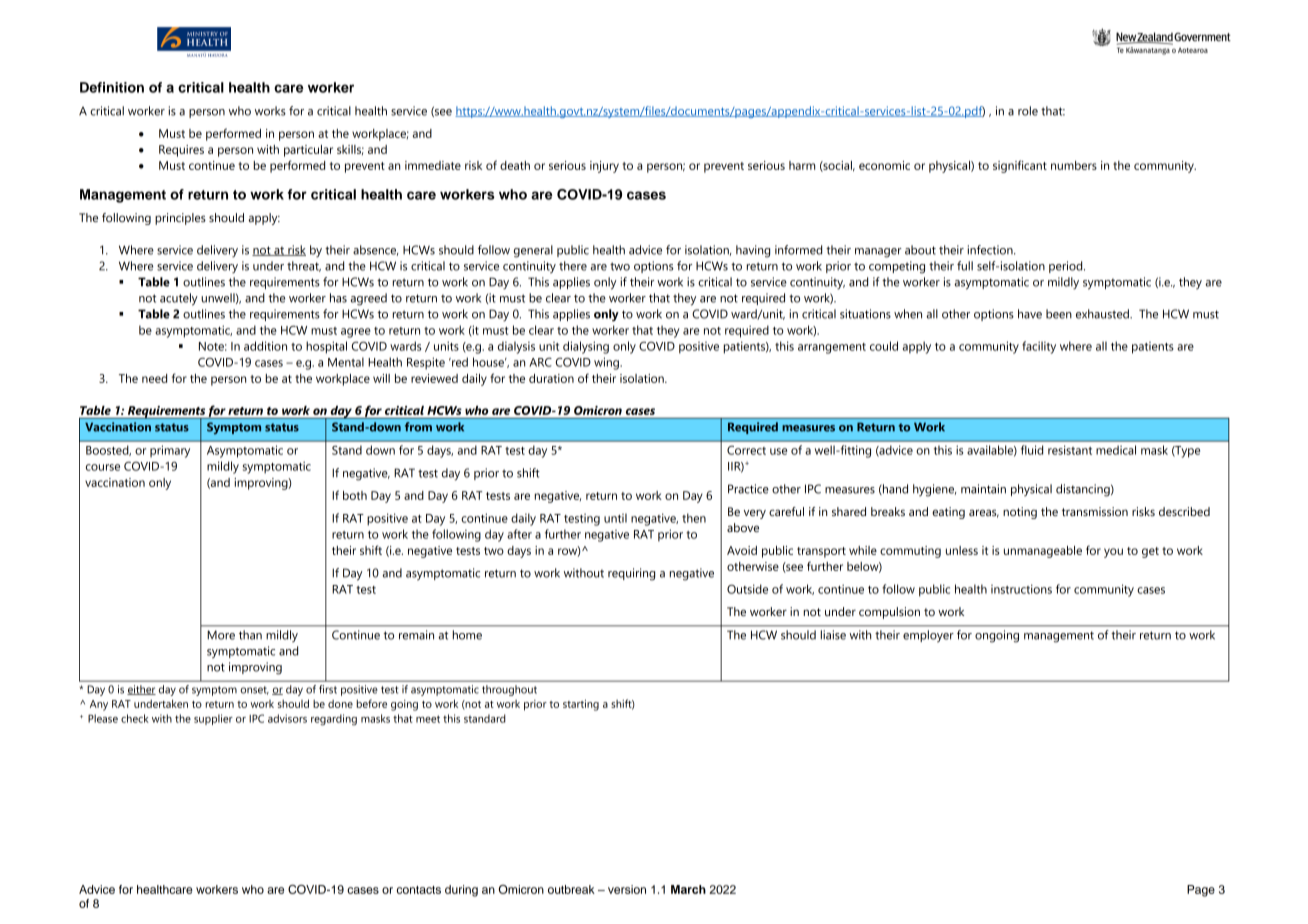  I want to click on primary, so click(170, 451).
